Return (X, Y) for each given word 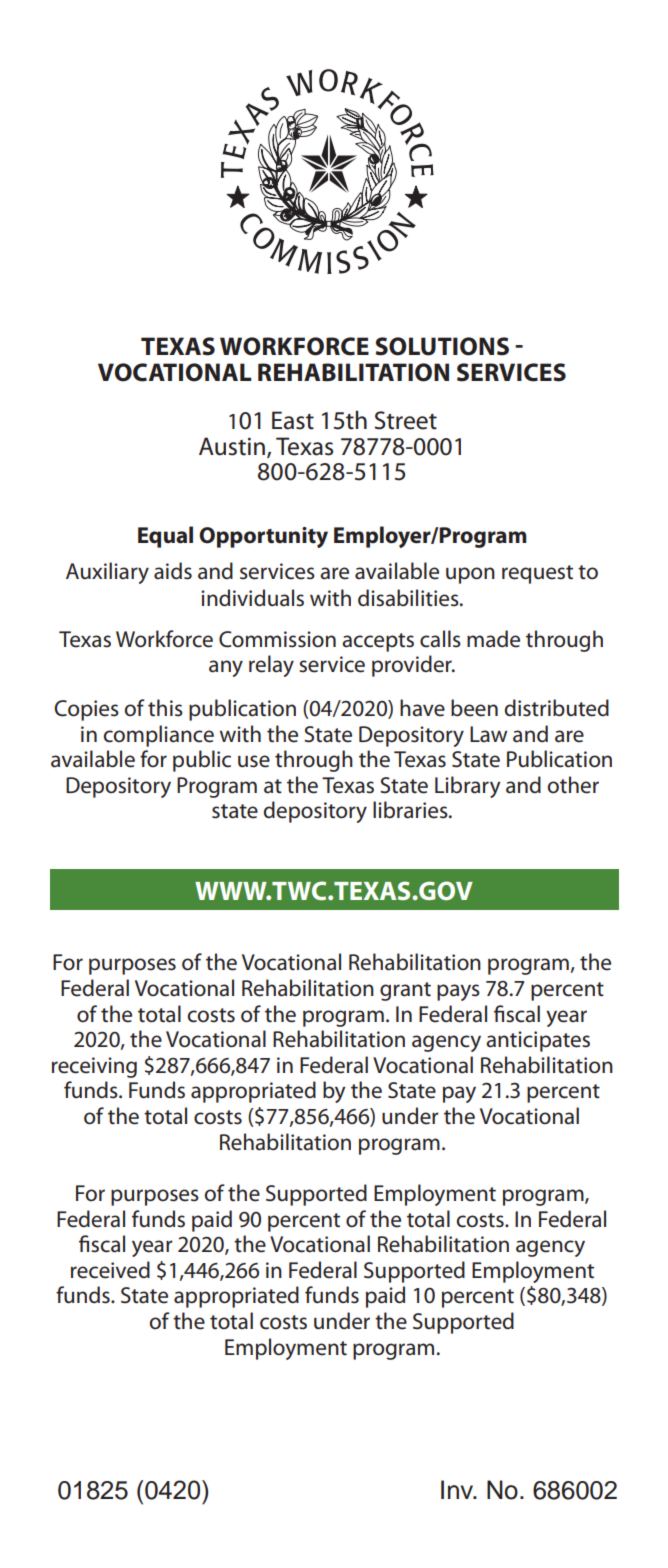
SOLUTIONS (442, 346)
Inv (458, 1489)
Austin (232, 446)
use (254, 761)
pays (458, 992)
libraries (411, 810)
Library (467, 787)
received (110, 1270)
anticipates (538, 1041)
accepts (378, 642)
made (493, 639)
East (293, 420)
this (165, 708)
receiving (94, 1067)
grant (405, 991)
